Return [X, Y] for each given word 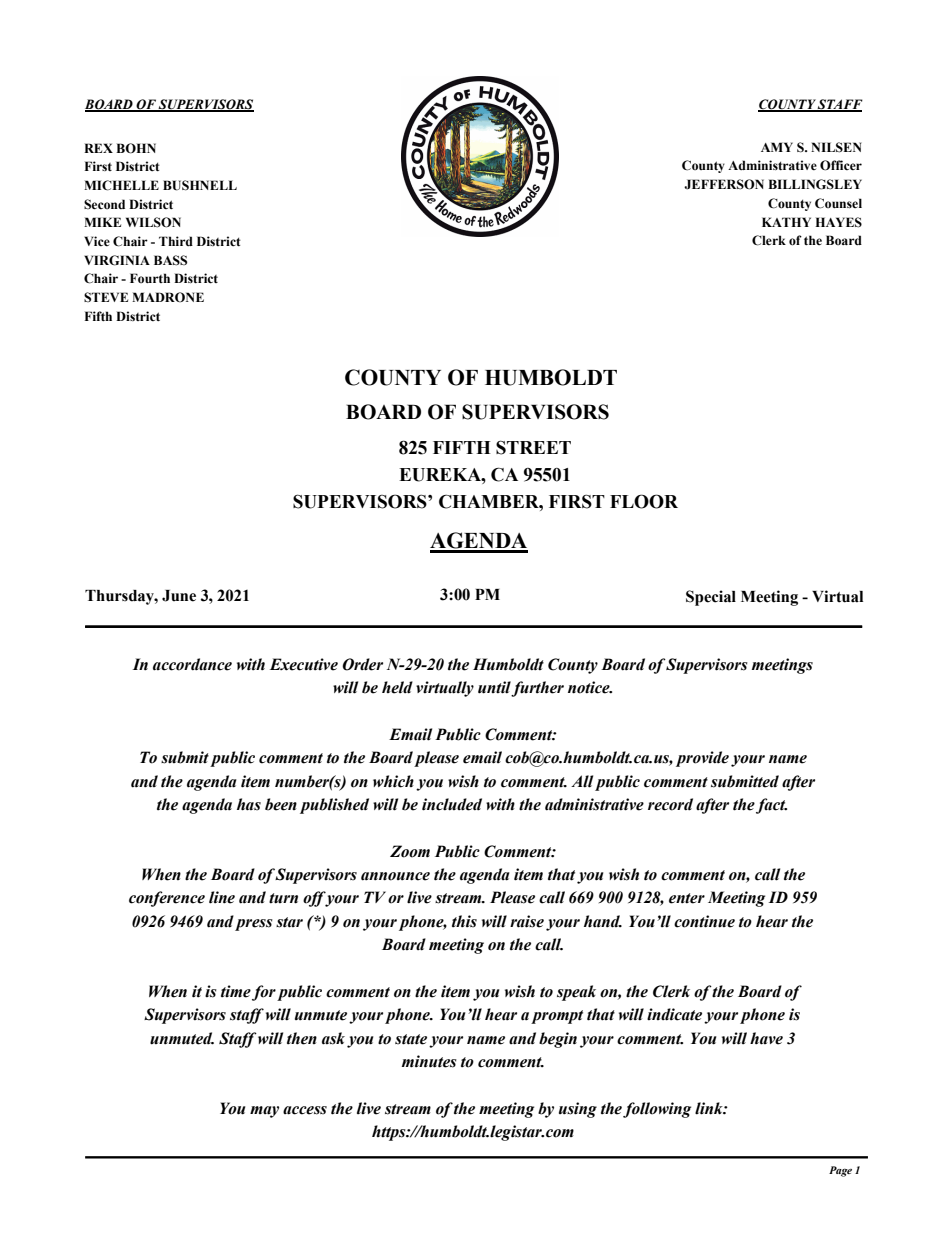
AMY [777, 147]
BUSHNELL [200, 185]
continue [704, 921]
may [264, 1112]
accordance [192, 664]
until [495, 688]
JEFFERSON [724, 184]
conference [167, 899]
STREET [533, 447]
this [464, 921]
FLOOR [644, 501]
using [578, 1110]
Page [840, 1171]
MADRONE [168, 297]
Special [711, 598]
